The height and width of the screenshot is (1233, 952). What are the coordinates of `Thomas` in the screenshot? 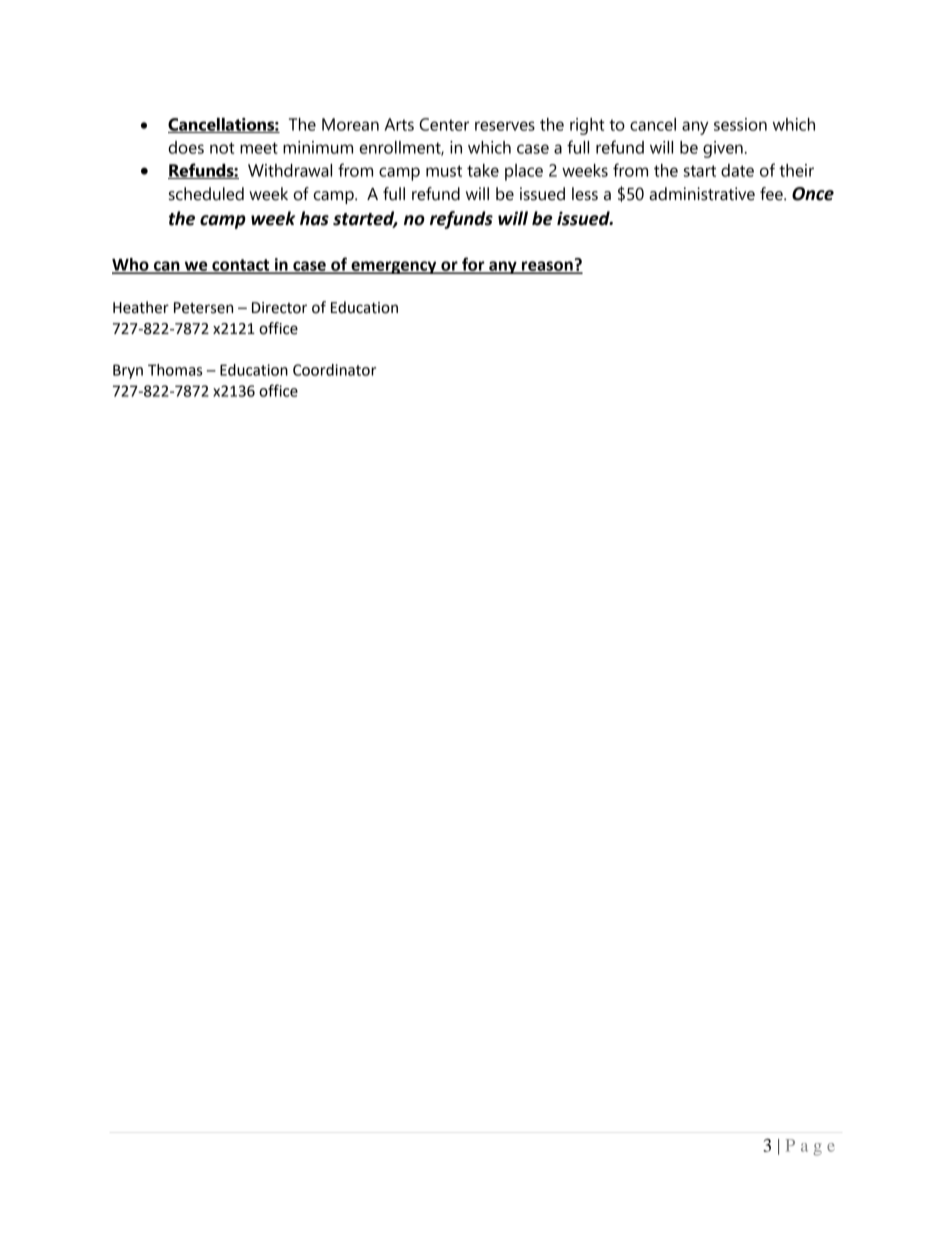 It's located at (175, 370).
